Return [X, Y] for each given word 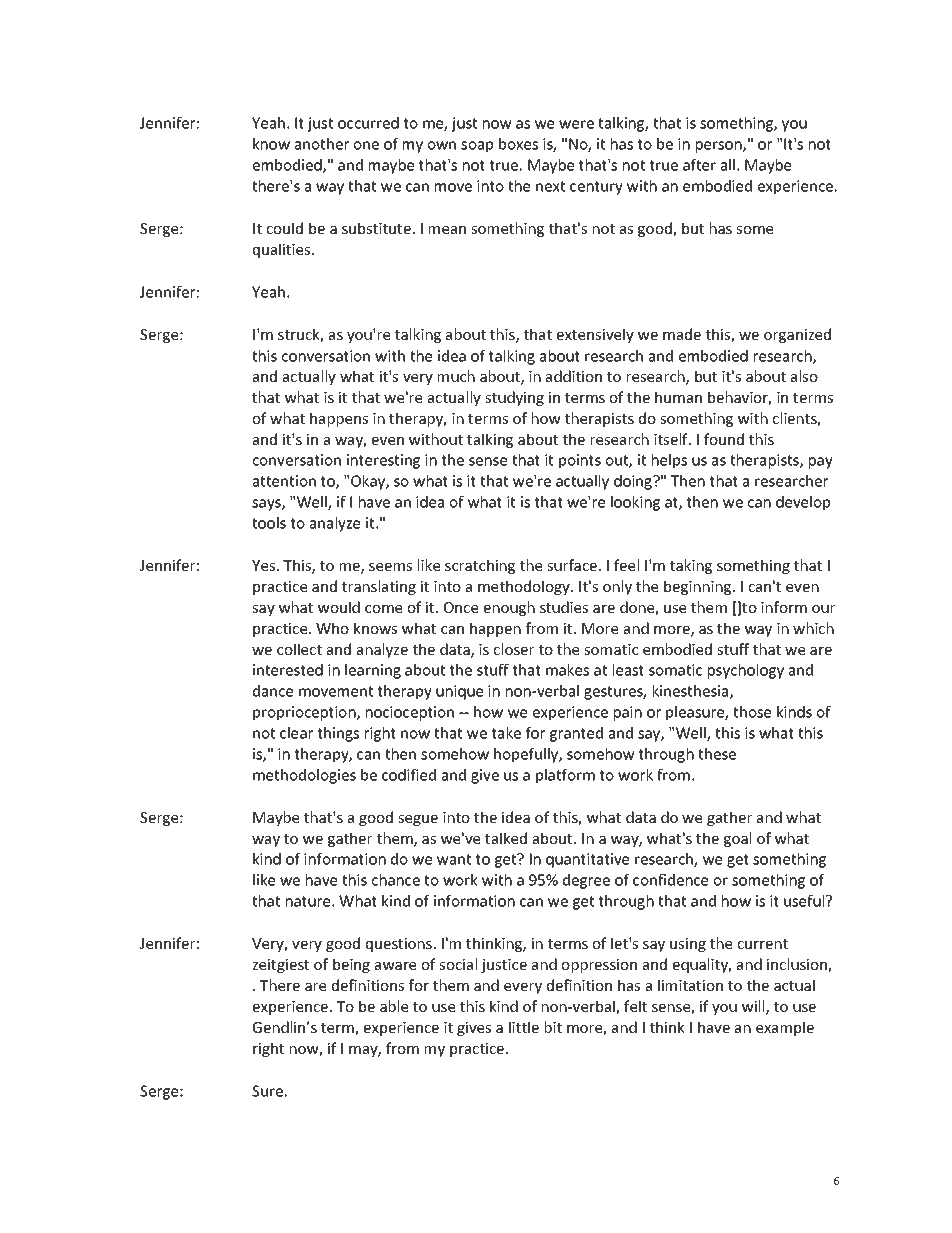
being [351, 965]
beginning [699, 587]
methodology [525, 587]
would [339, 607]
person [720, 147]
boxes [518, 144]
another [322, 144]
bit [553, 1027]
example [785, 1028]
